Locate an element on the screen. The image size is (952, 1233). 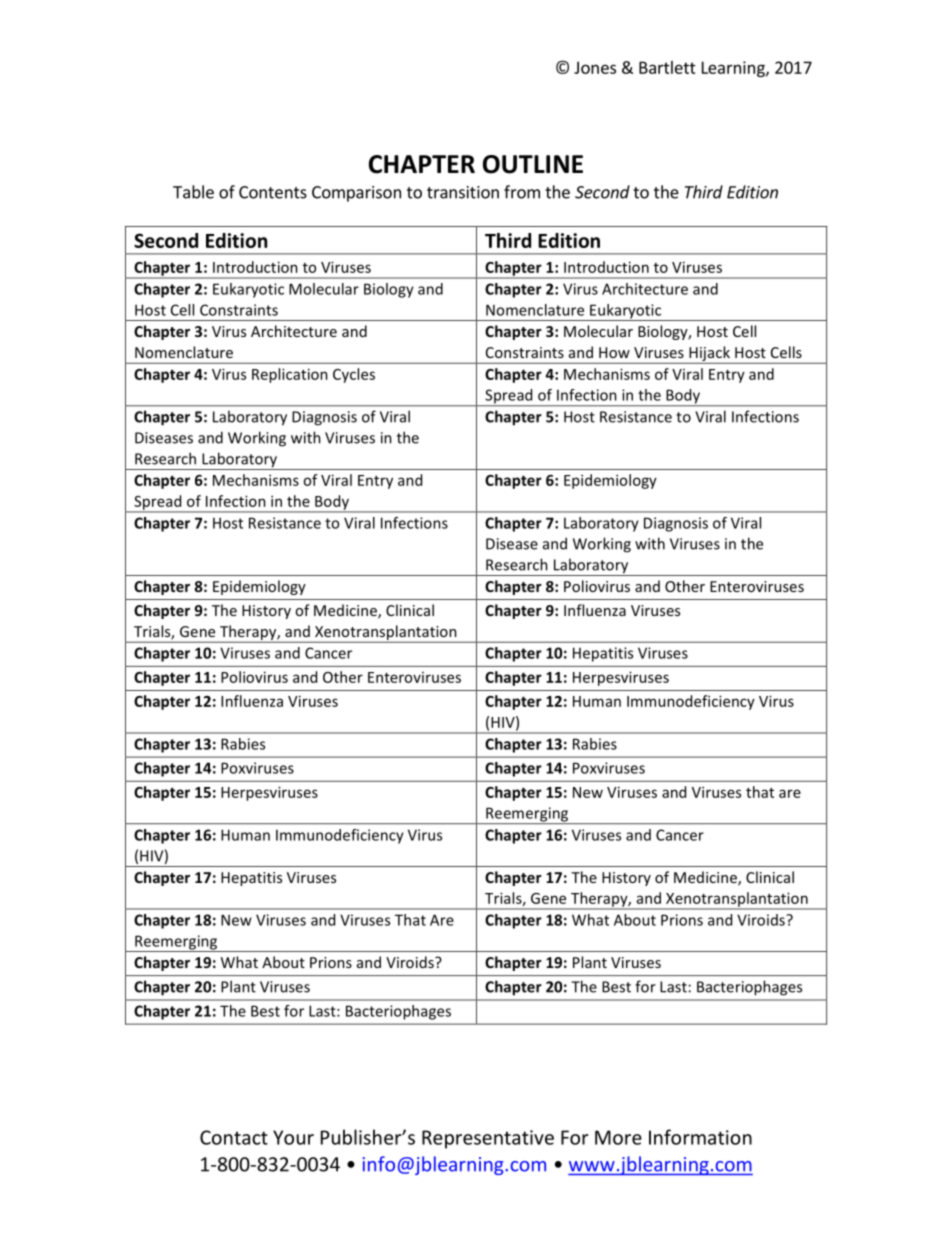
Replication is located at coordinates (290, 375).
